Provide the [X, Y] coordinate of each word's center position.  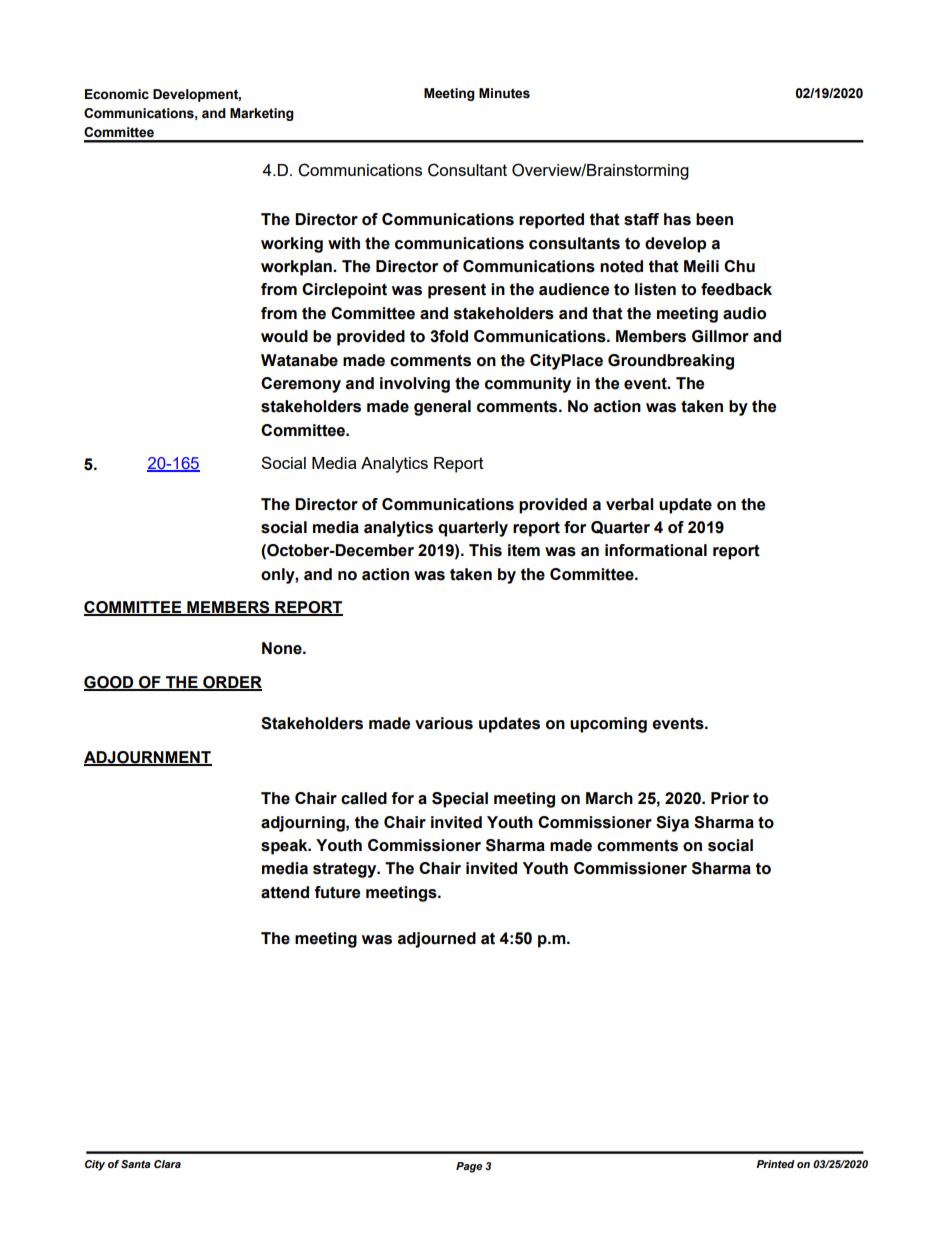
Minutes [504, 93]
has [677, 219]
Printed [775, 1164]
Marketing [262, 114]
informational [656, 550]
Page [469, 1167]
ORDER [231, 683]
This [485, 550]
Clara [167, 1164]
